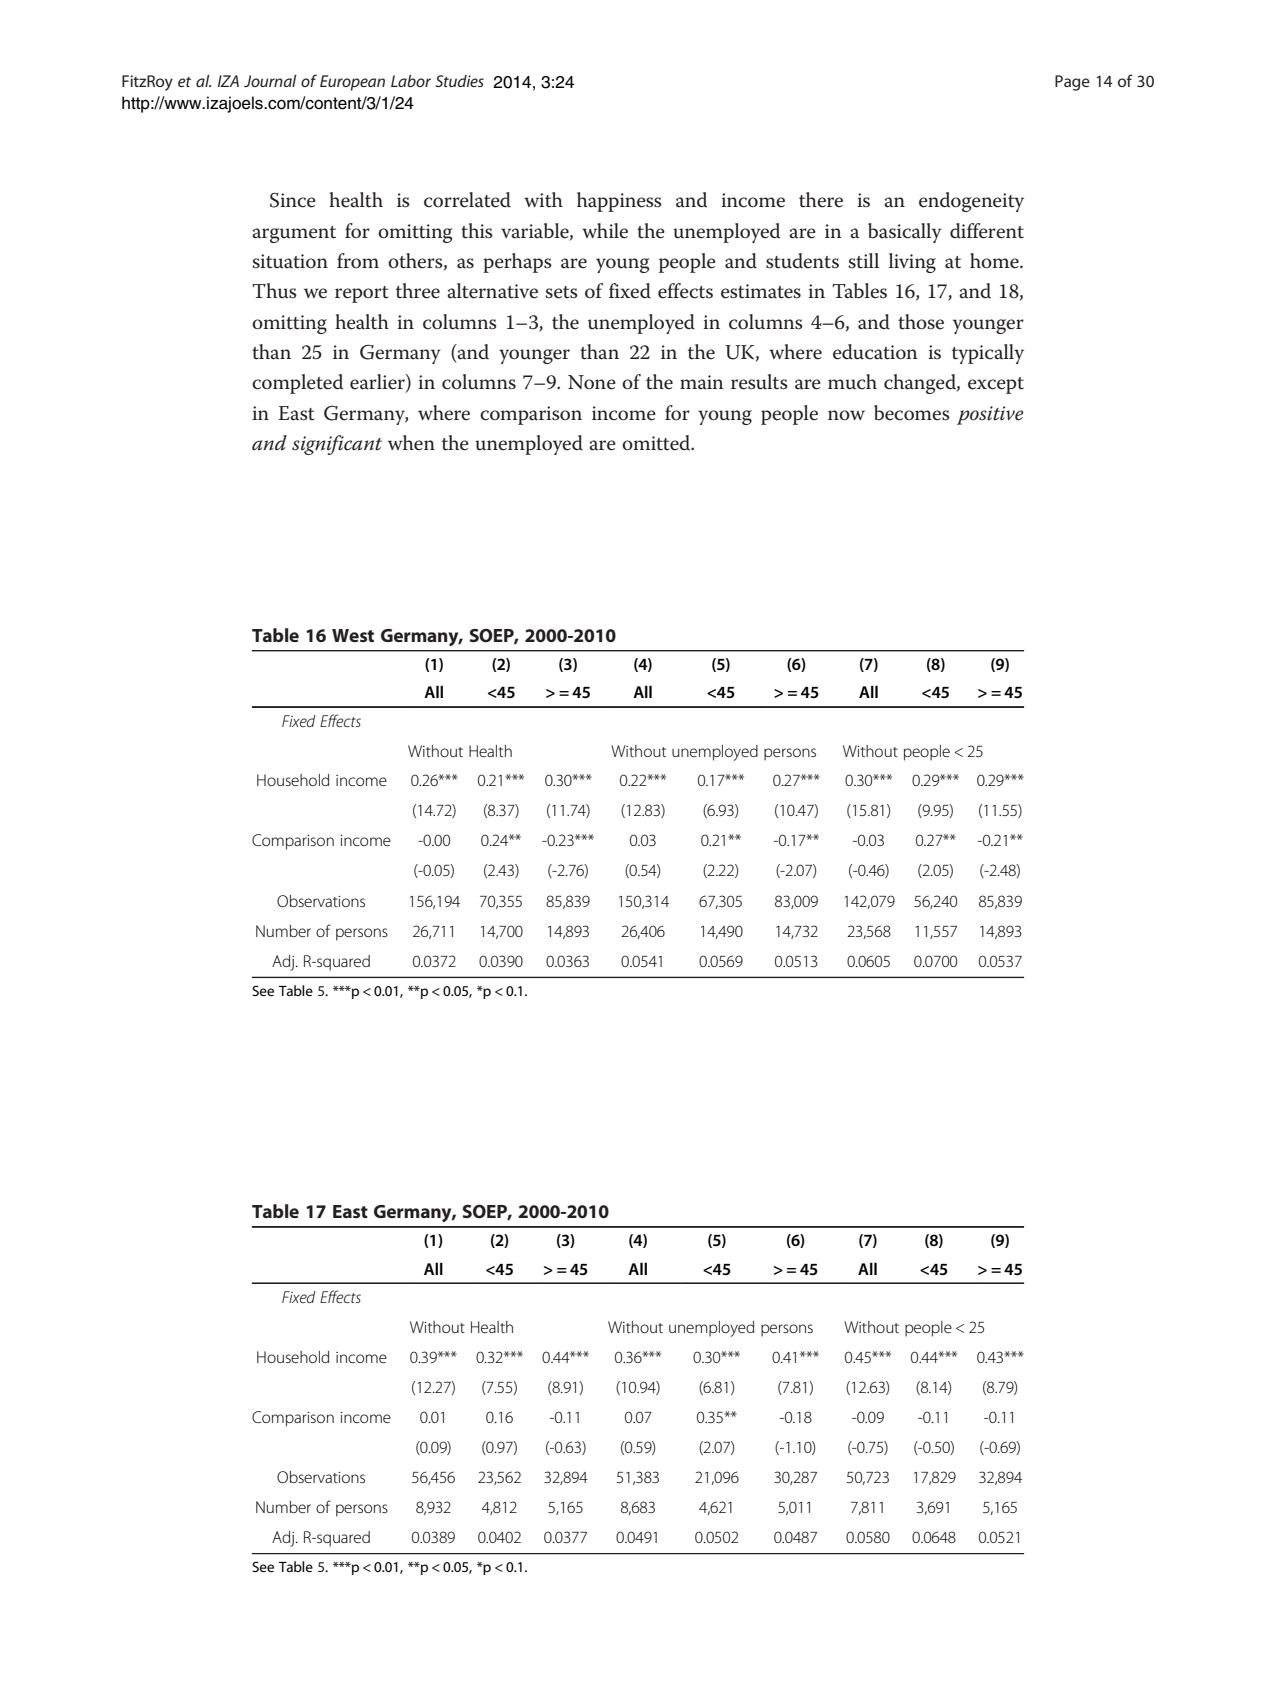  Describe the element at coordinates (1072, 83) in the screenshot. I see `Page` at that location.
